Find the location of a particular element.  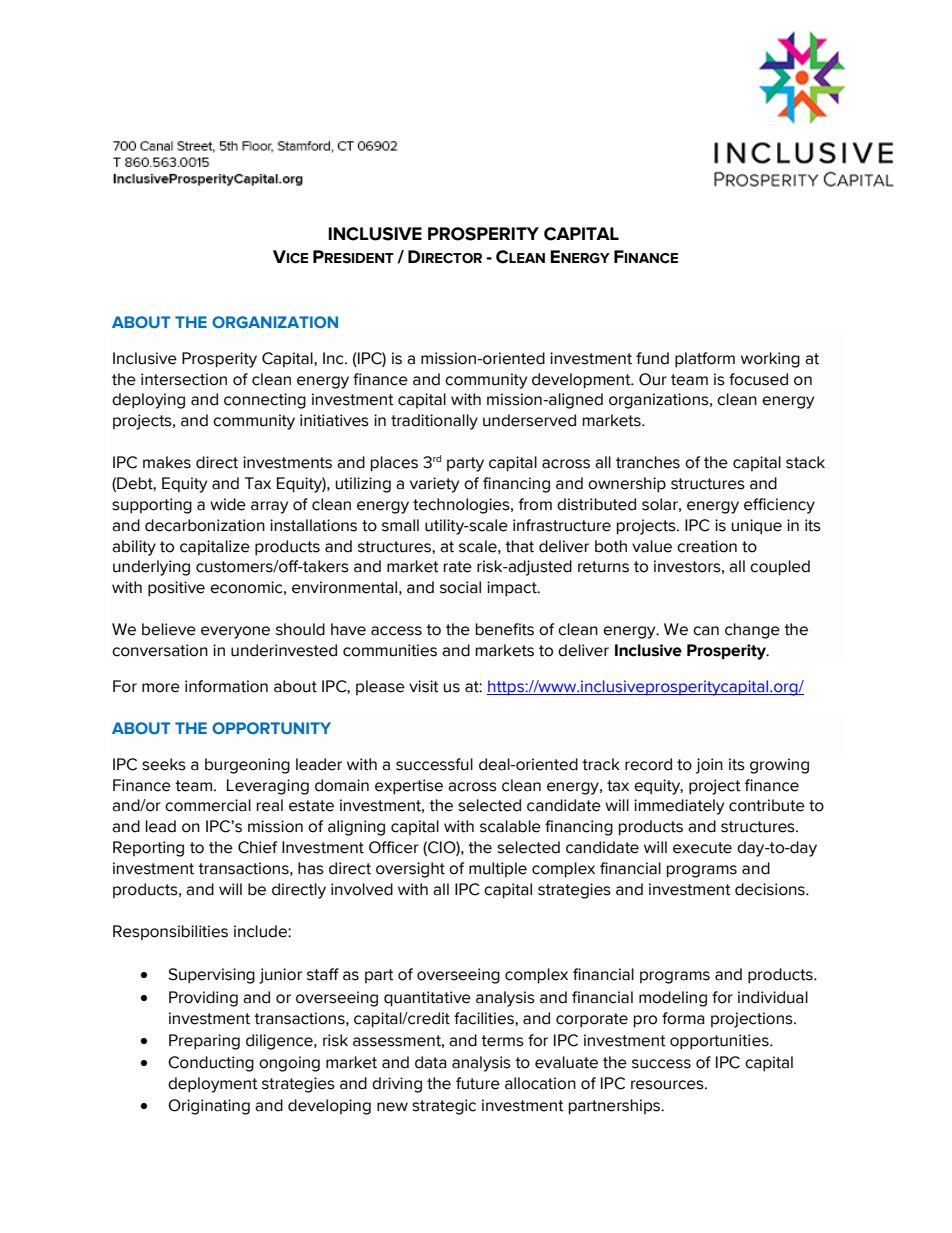

traditionally is located at coordinates (434, 422).
